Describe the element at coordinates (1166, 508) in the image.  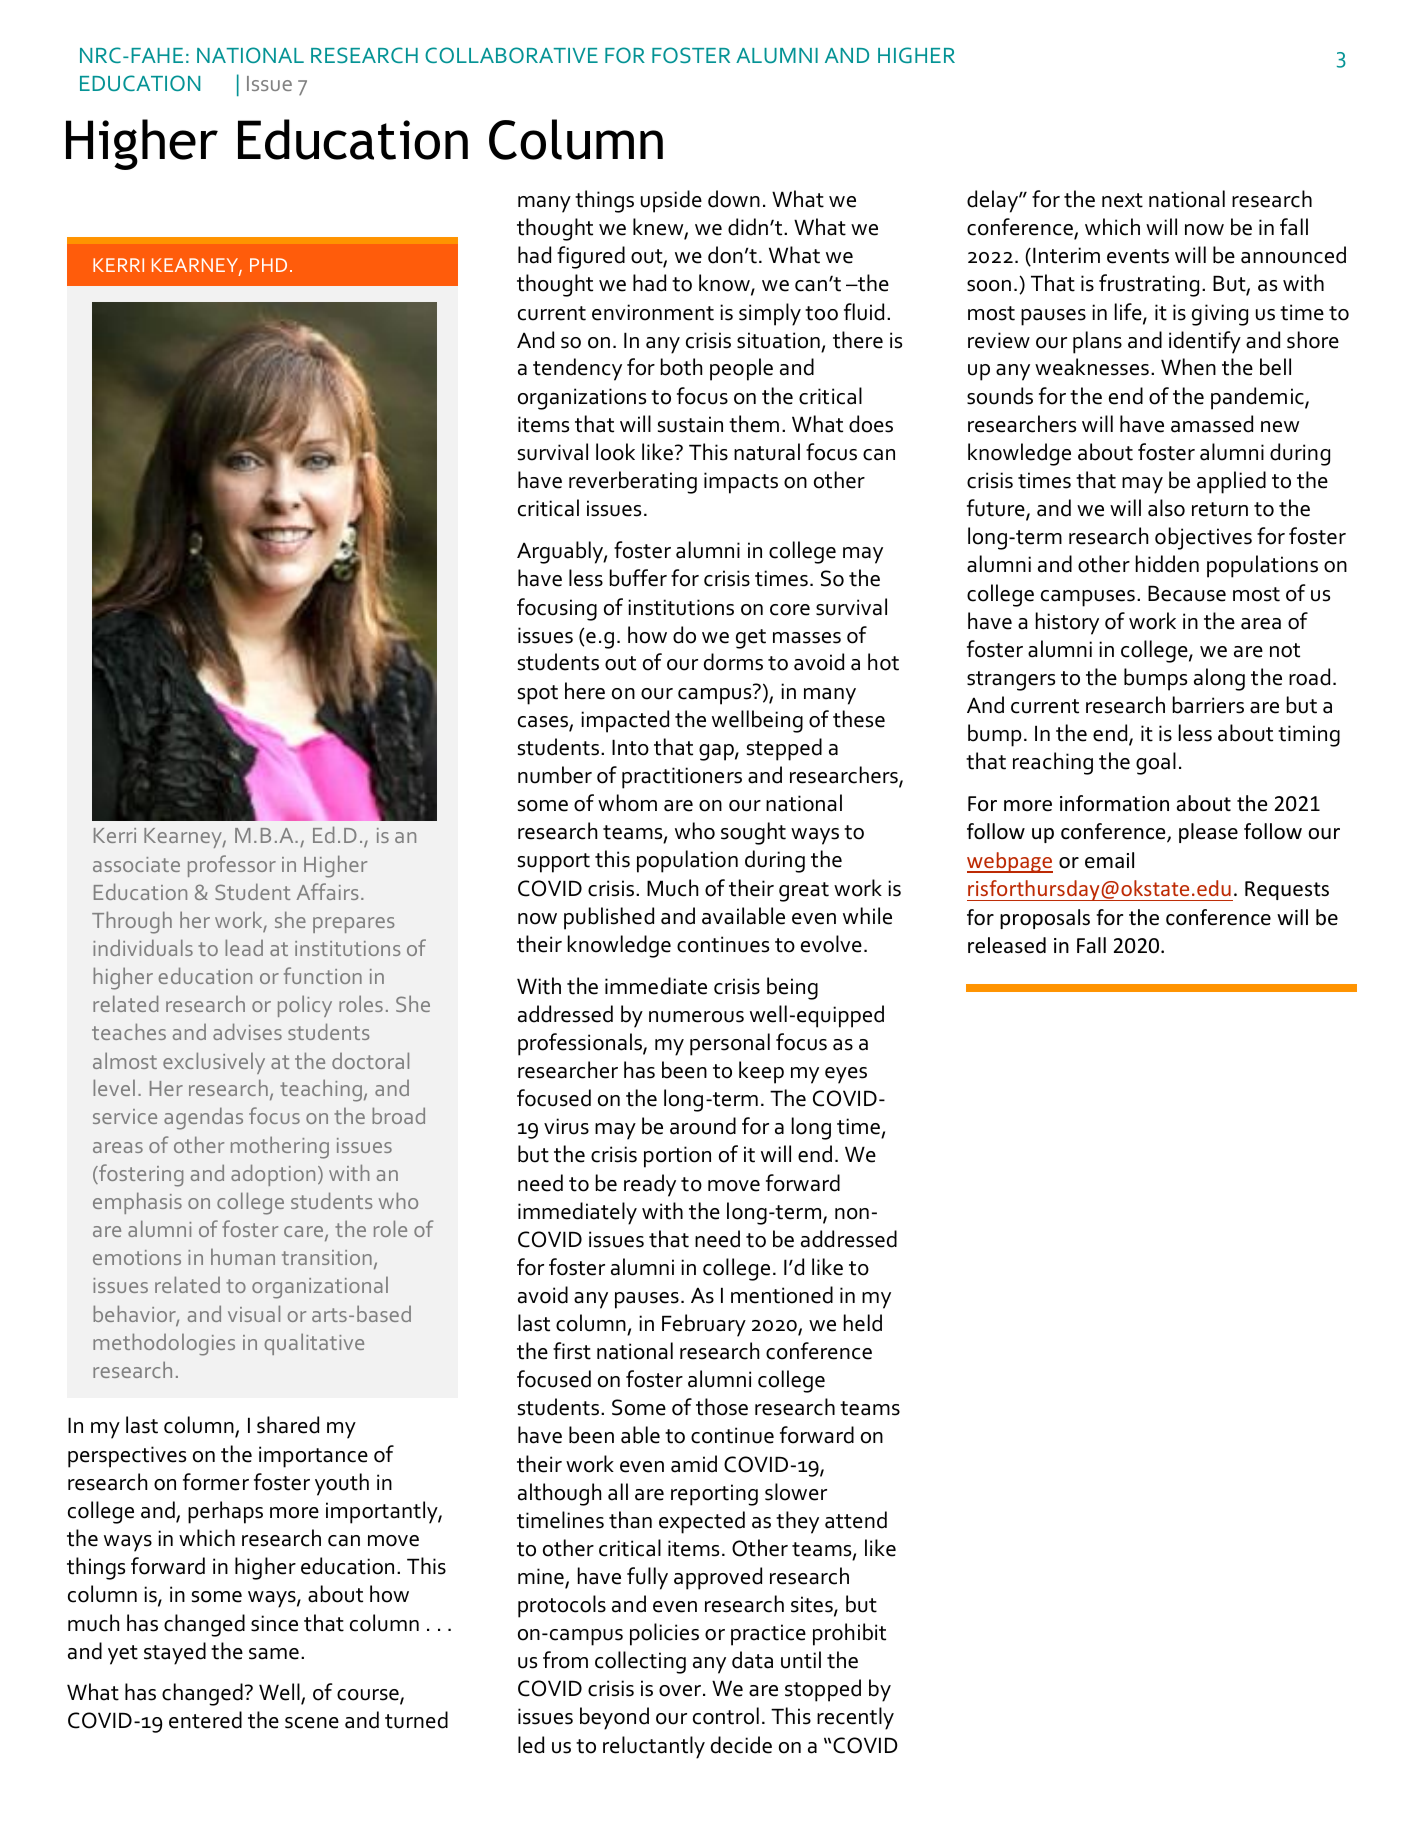
I see `also` at that location.
